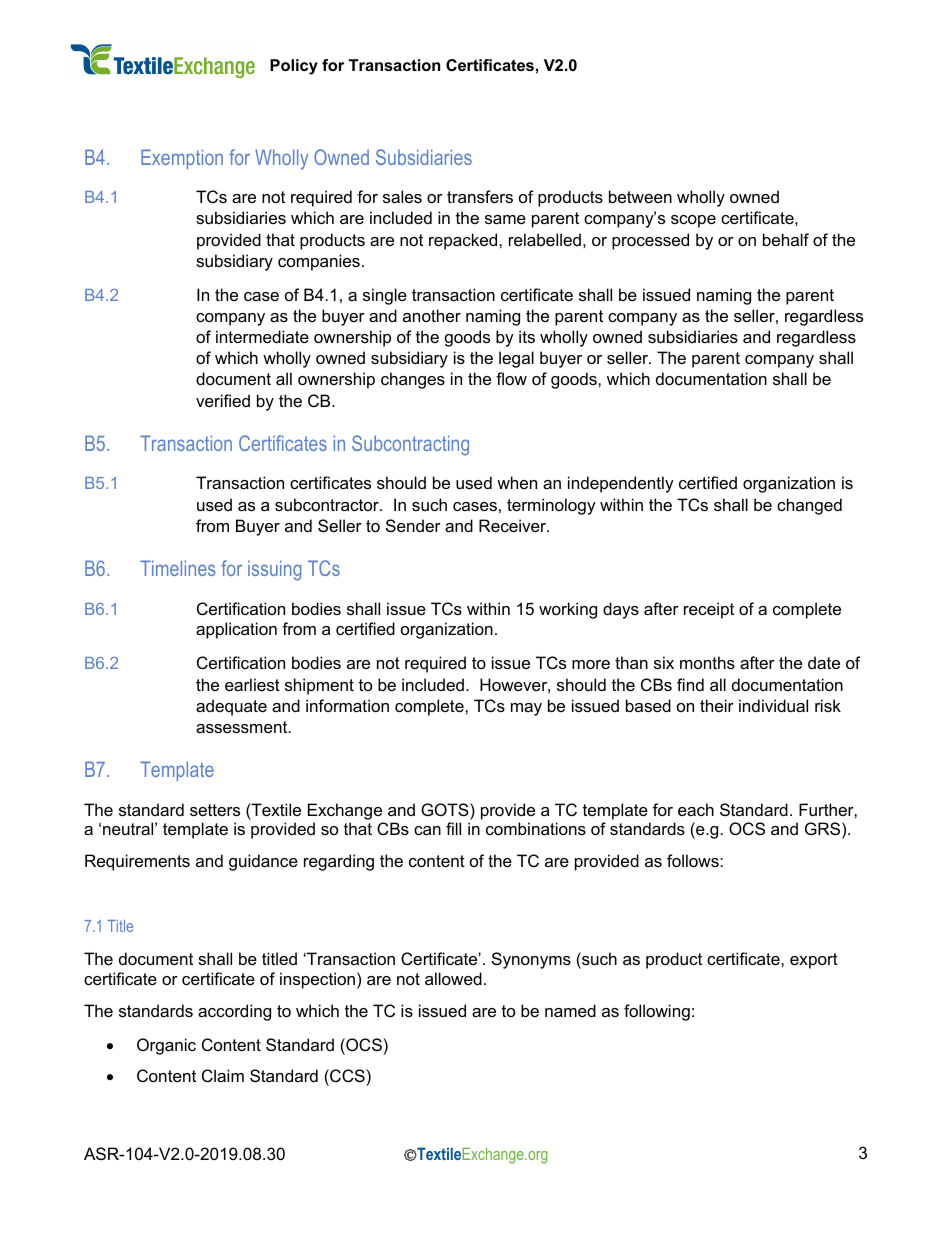 The height and width of the screenshot is (1233, 952). Describe the element at coordinates (294, 67) in the screenshot. I see `Policy` at that location.
